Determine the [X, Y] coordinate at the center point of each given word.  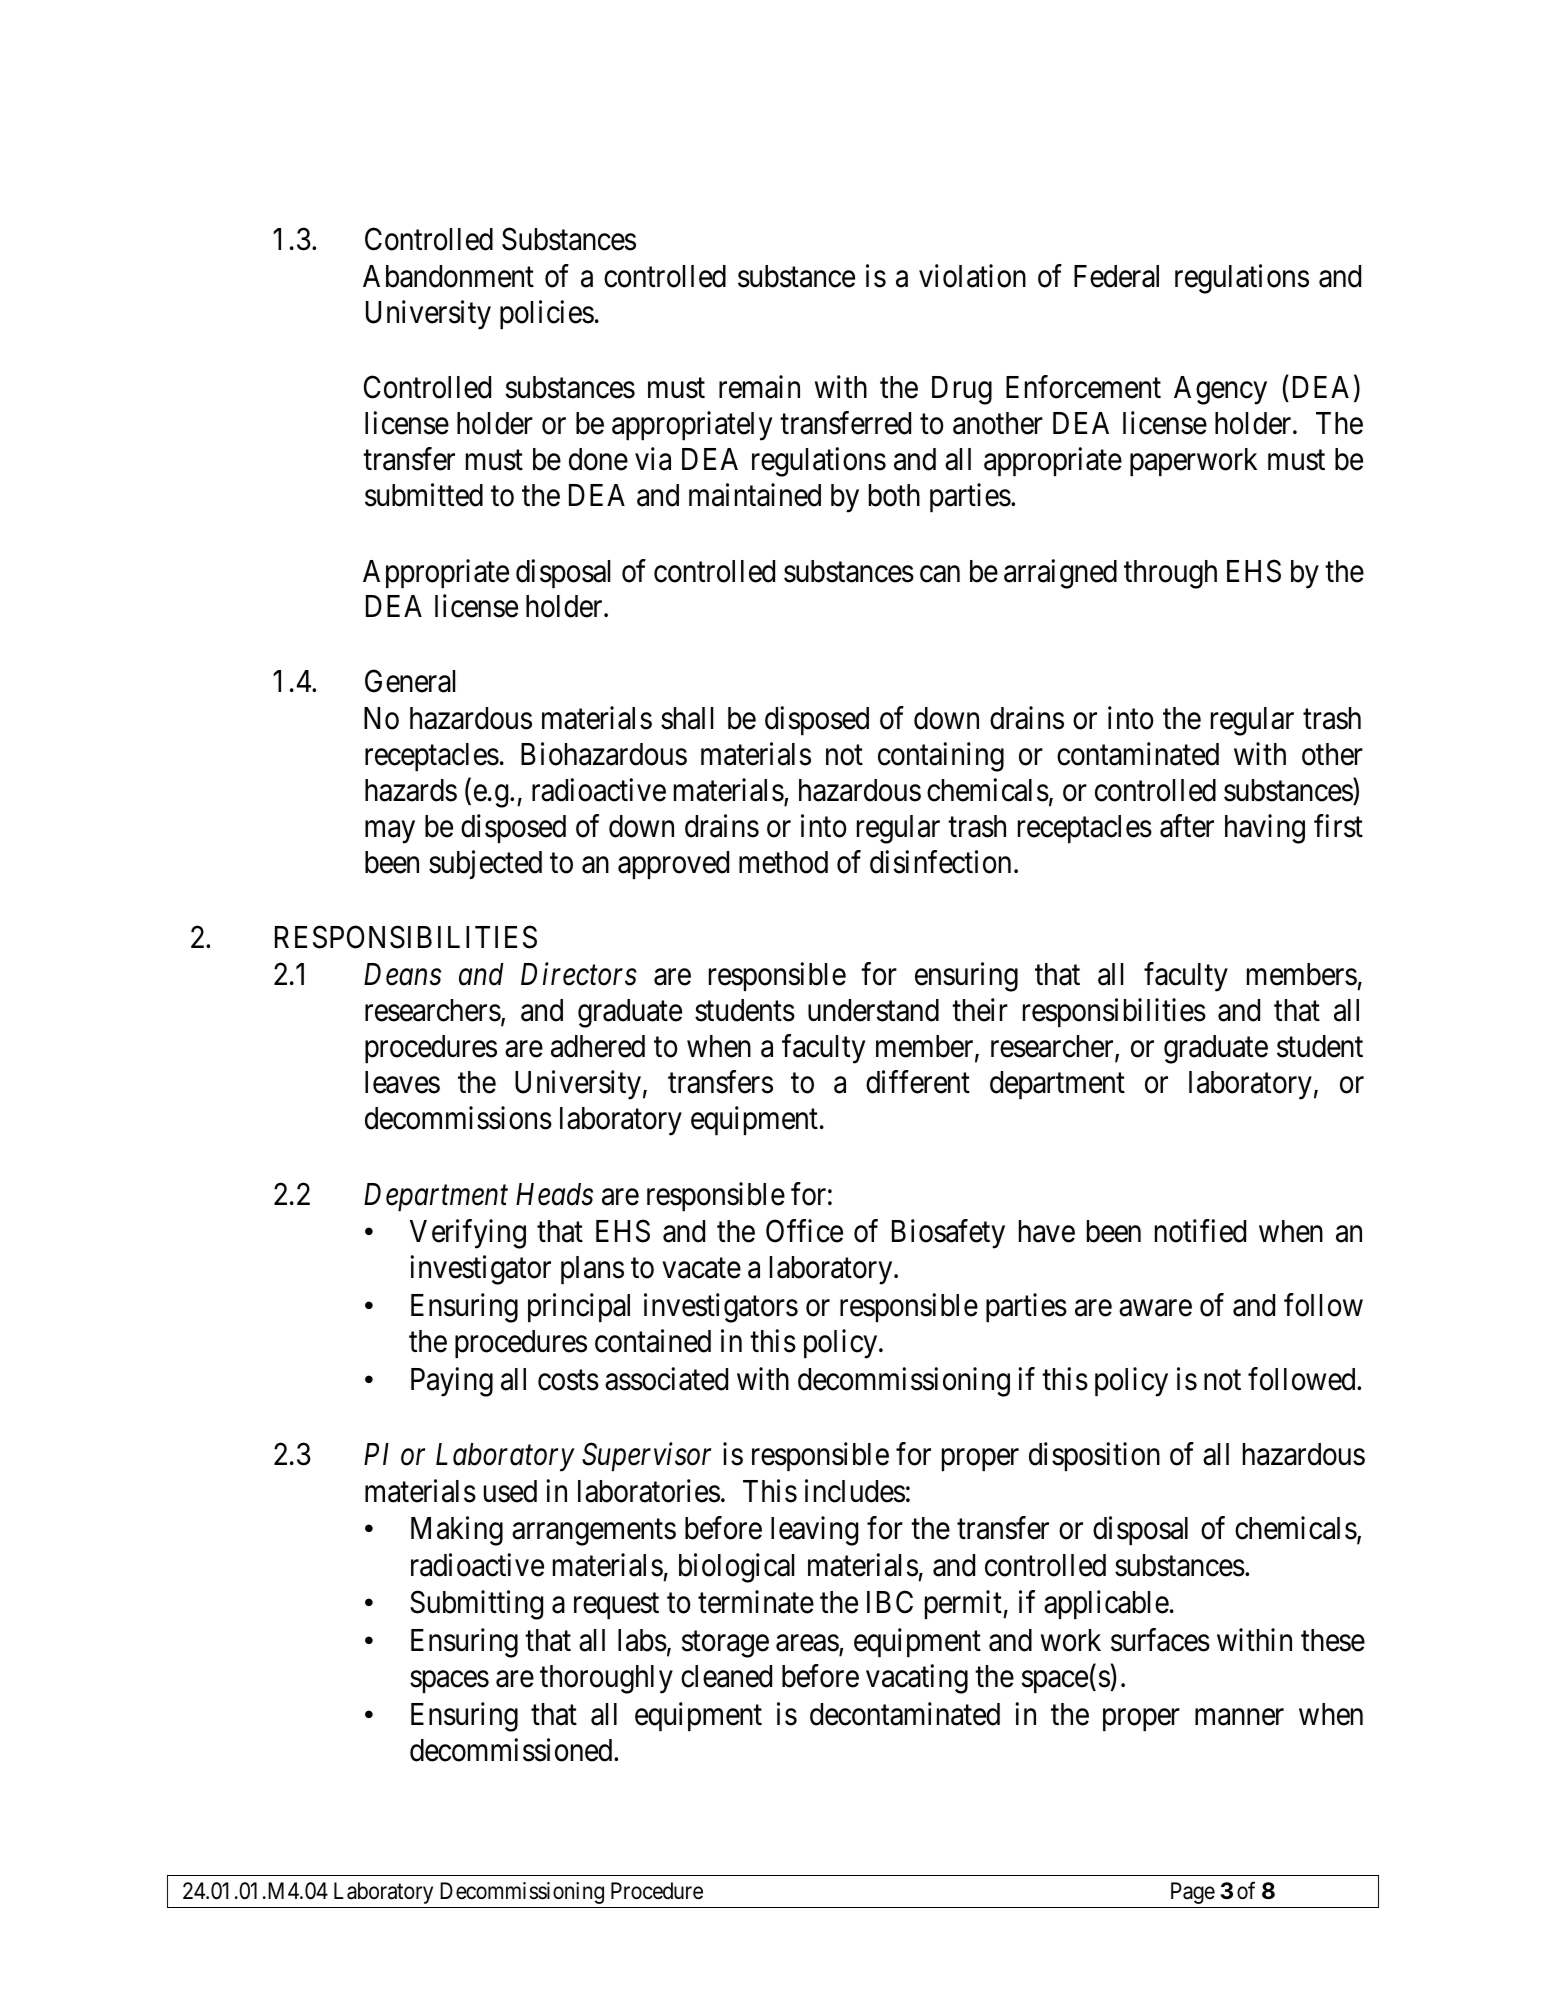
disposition [1094, 1457]
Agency [1220, 390]
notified [1200, 1231]
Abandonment [448, 276]
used [510, 1491]
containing [941, 757]
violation [972, 276]
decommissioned [512, 1750]
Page [1193, 1893]
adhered [598, 1046]
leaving [814, 1531]
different [918, 1082]
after [1187, 826]
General [410, 681]
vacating [917, 1679]
